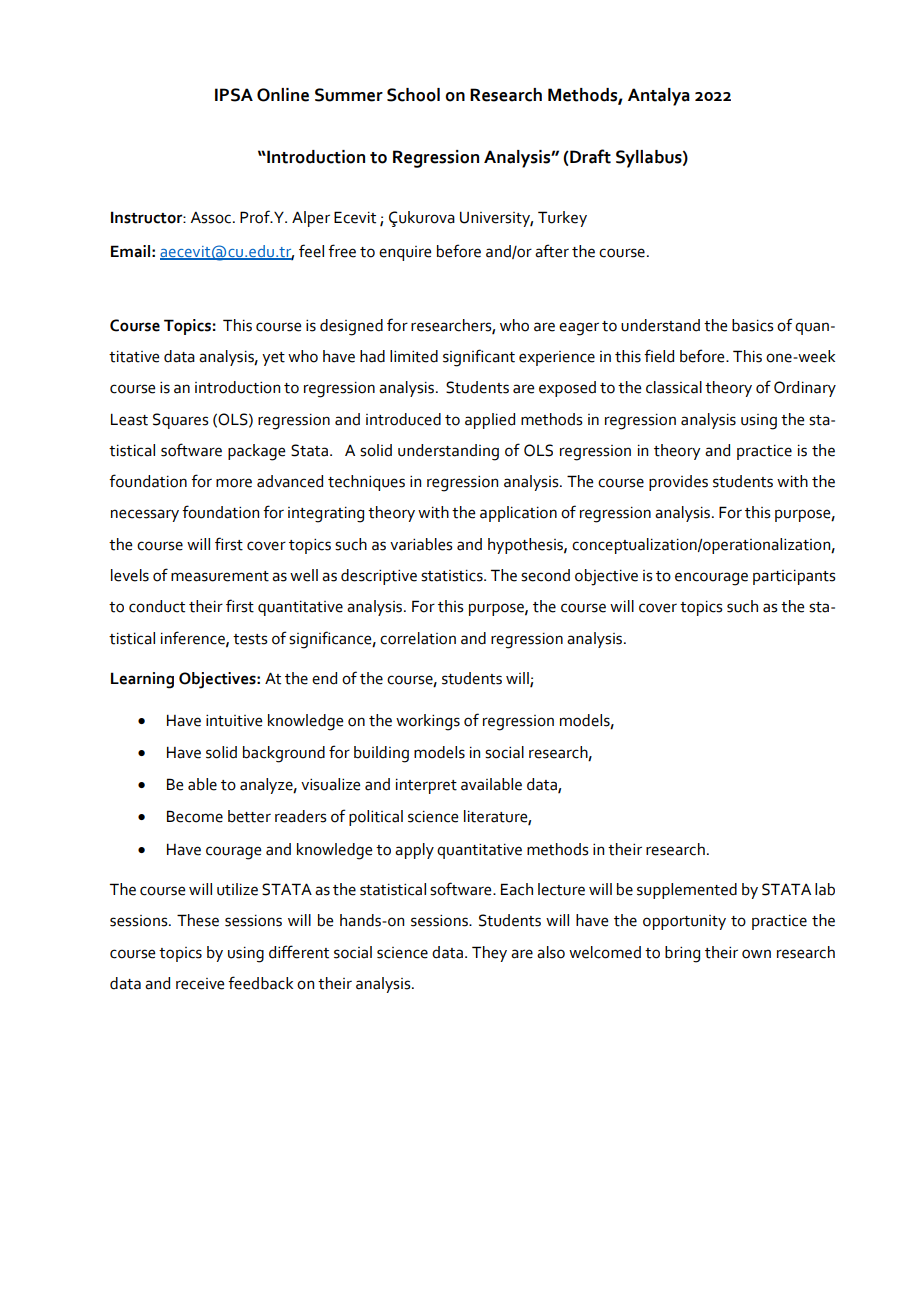  Describe the element at coordinates (589, 156) in the screenshot. I see `Draft` at that location.
